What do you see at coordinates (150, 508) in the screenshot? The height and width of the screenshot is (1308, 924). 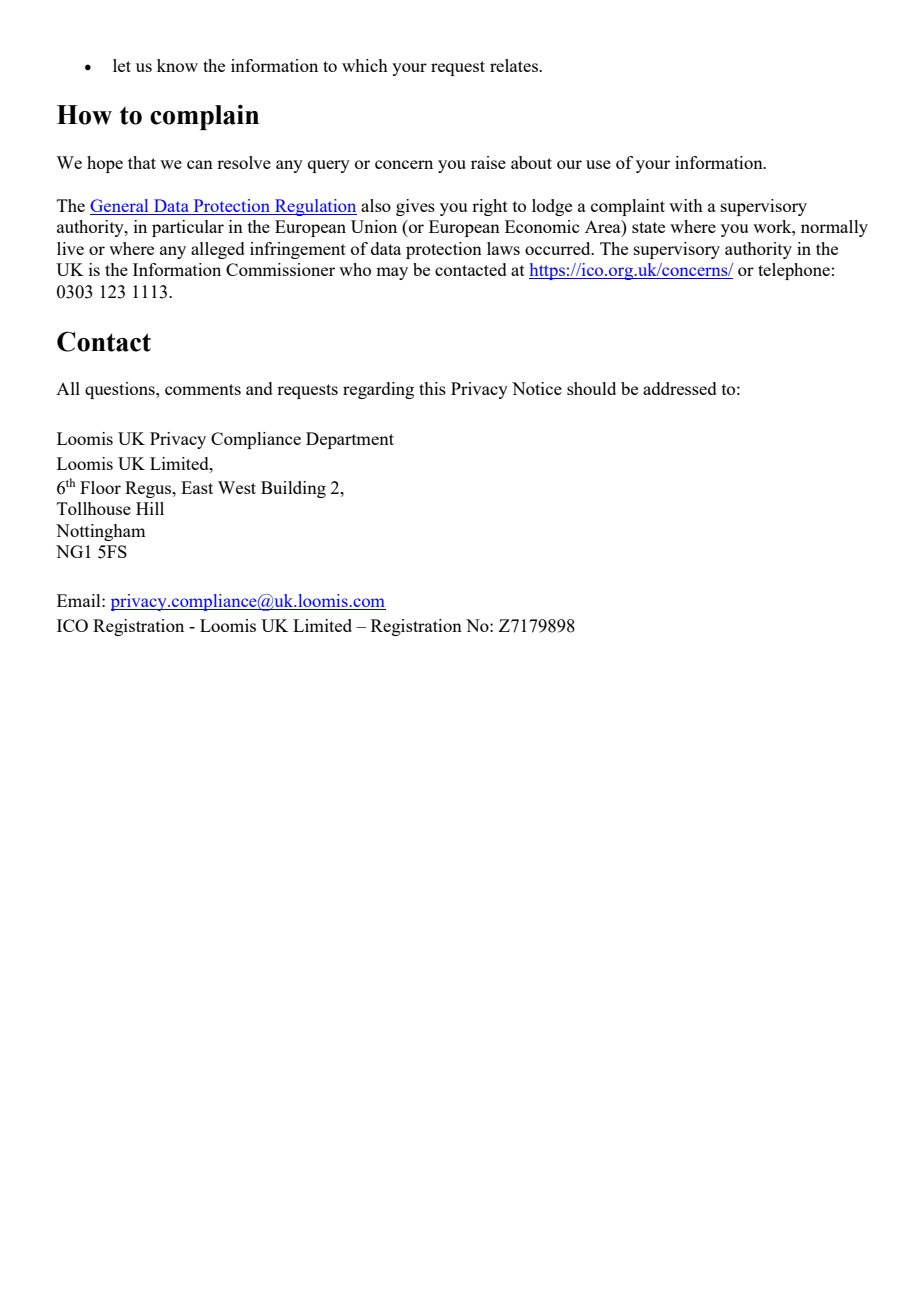 I see `Hill` at bounding box center [150, 508].
